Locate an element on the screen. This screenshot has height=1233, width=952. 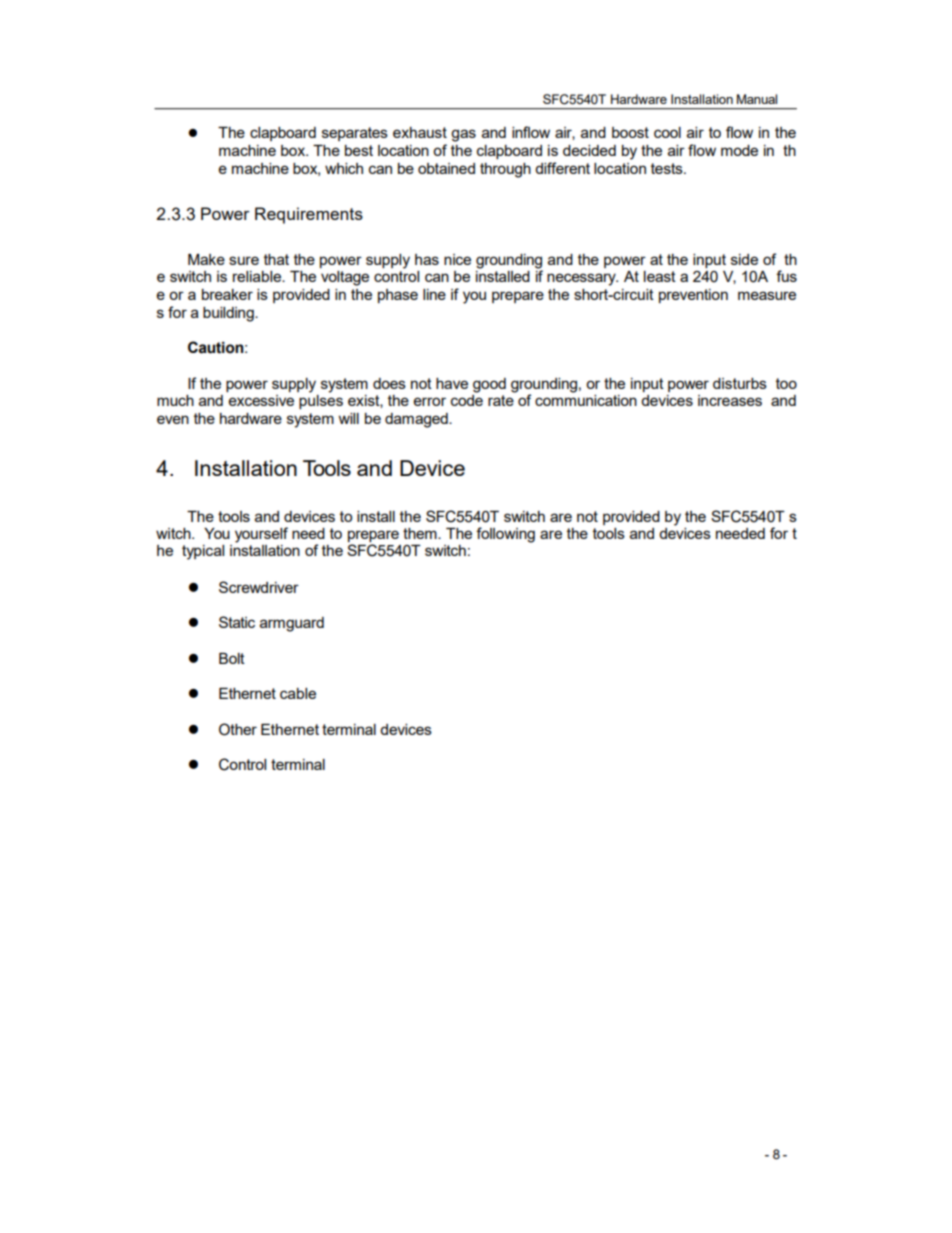
side is located at coordinates (744, 259).
